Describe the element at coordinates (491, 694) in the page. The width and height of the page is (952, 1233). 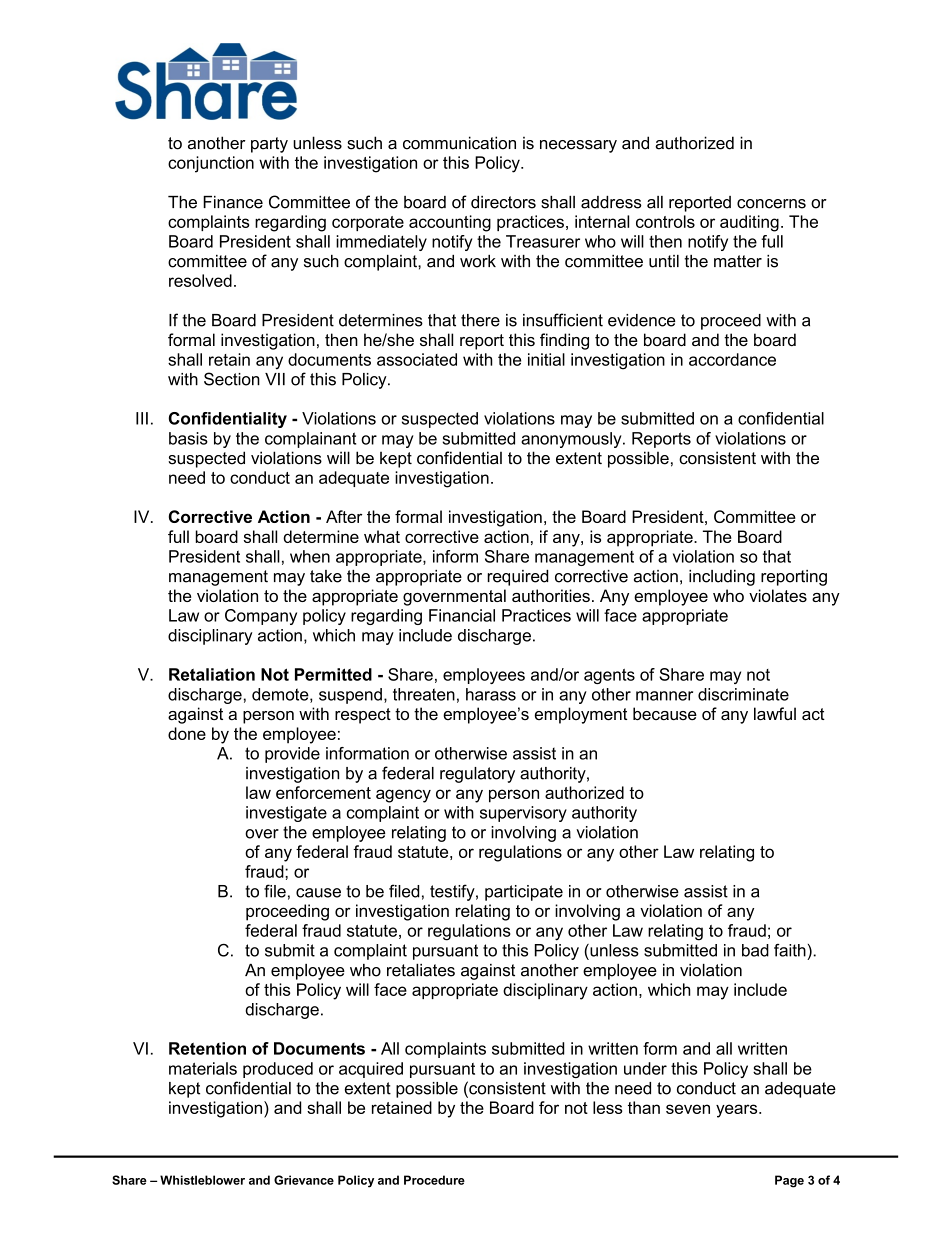
I see `harass` at that location.
